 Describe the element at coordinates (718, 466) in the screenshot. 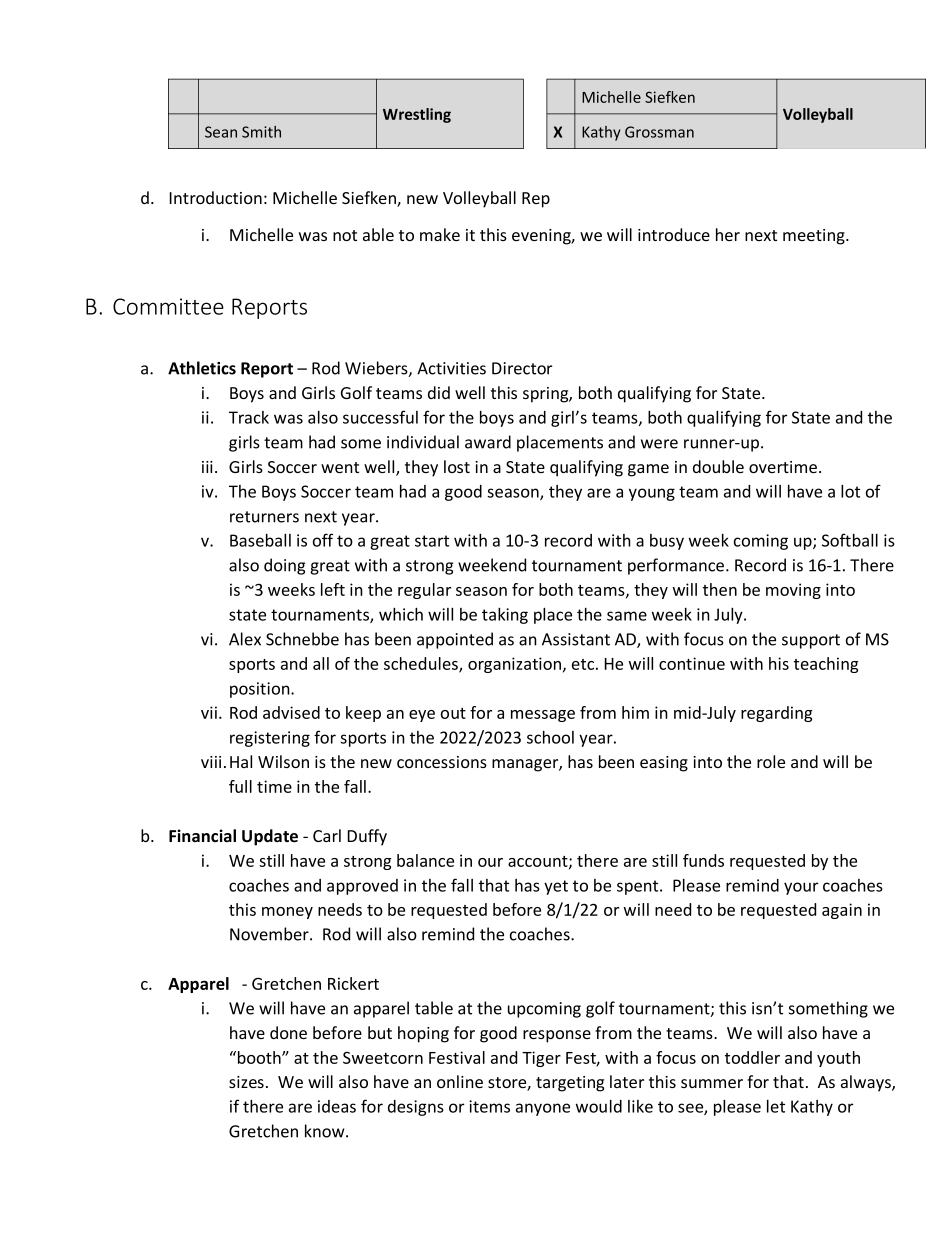

I see `double` at that location.
